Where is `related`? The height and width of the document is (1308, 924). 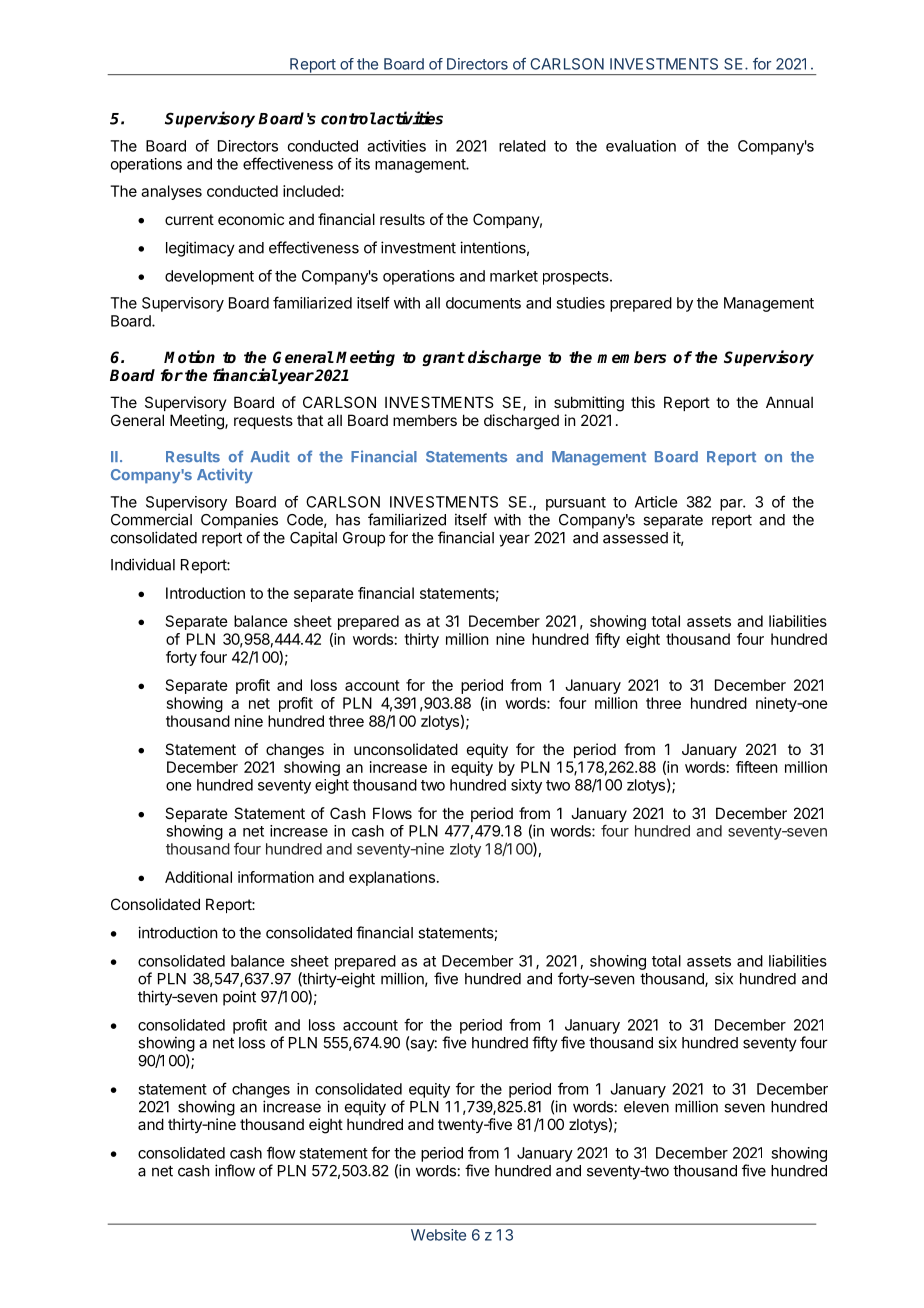 related is located at coordinates (522, 146).
